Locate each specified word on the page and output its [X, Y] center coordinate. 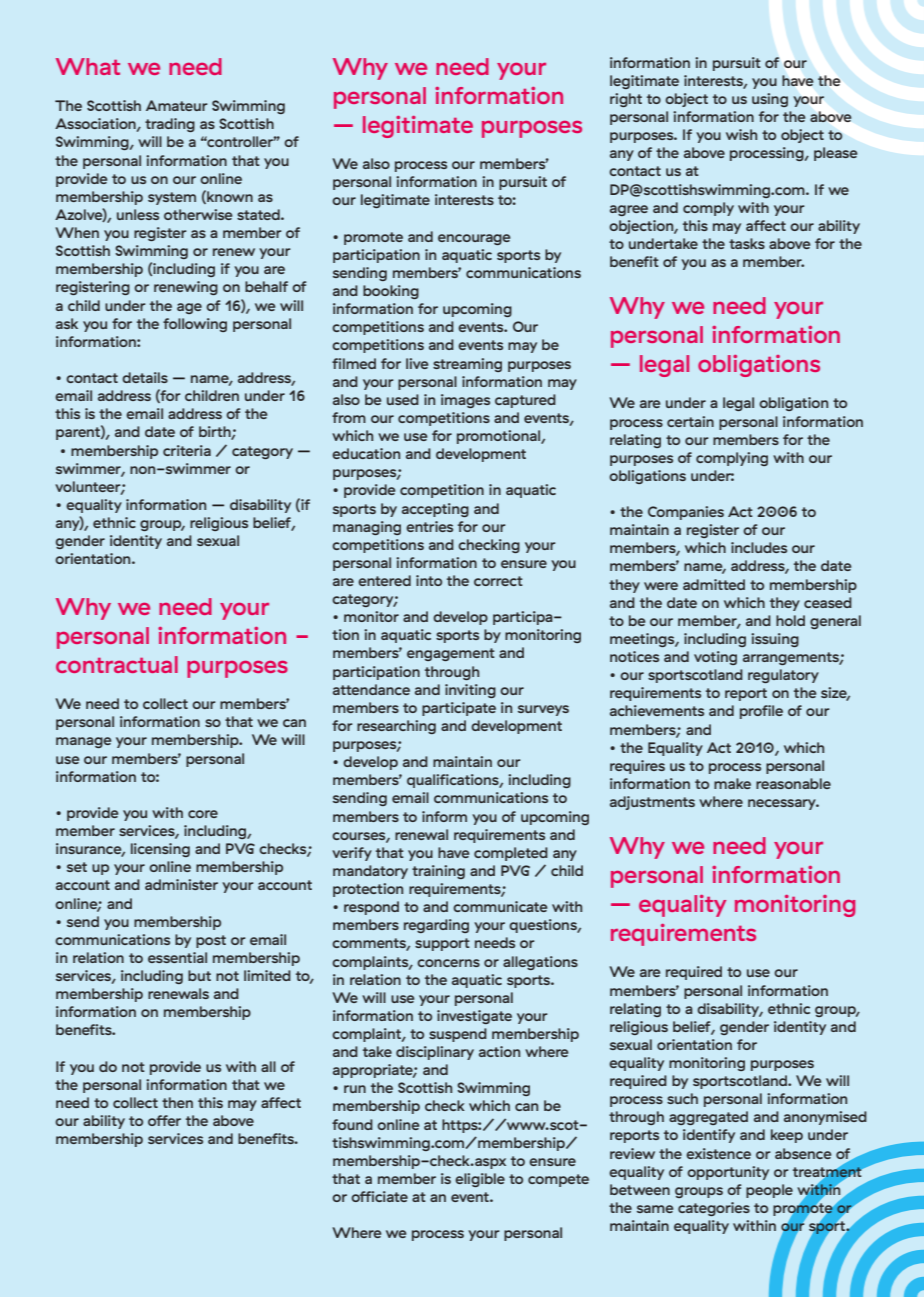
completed [511, 854]
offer [164, 1120]
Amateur [177, 105]
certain [690, 421]
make [732, 783]
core [203, 814]
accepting [435, 510]
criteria [187, 450]
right [626, 100]
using [770, 100]
